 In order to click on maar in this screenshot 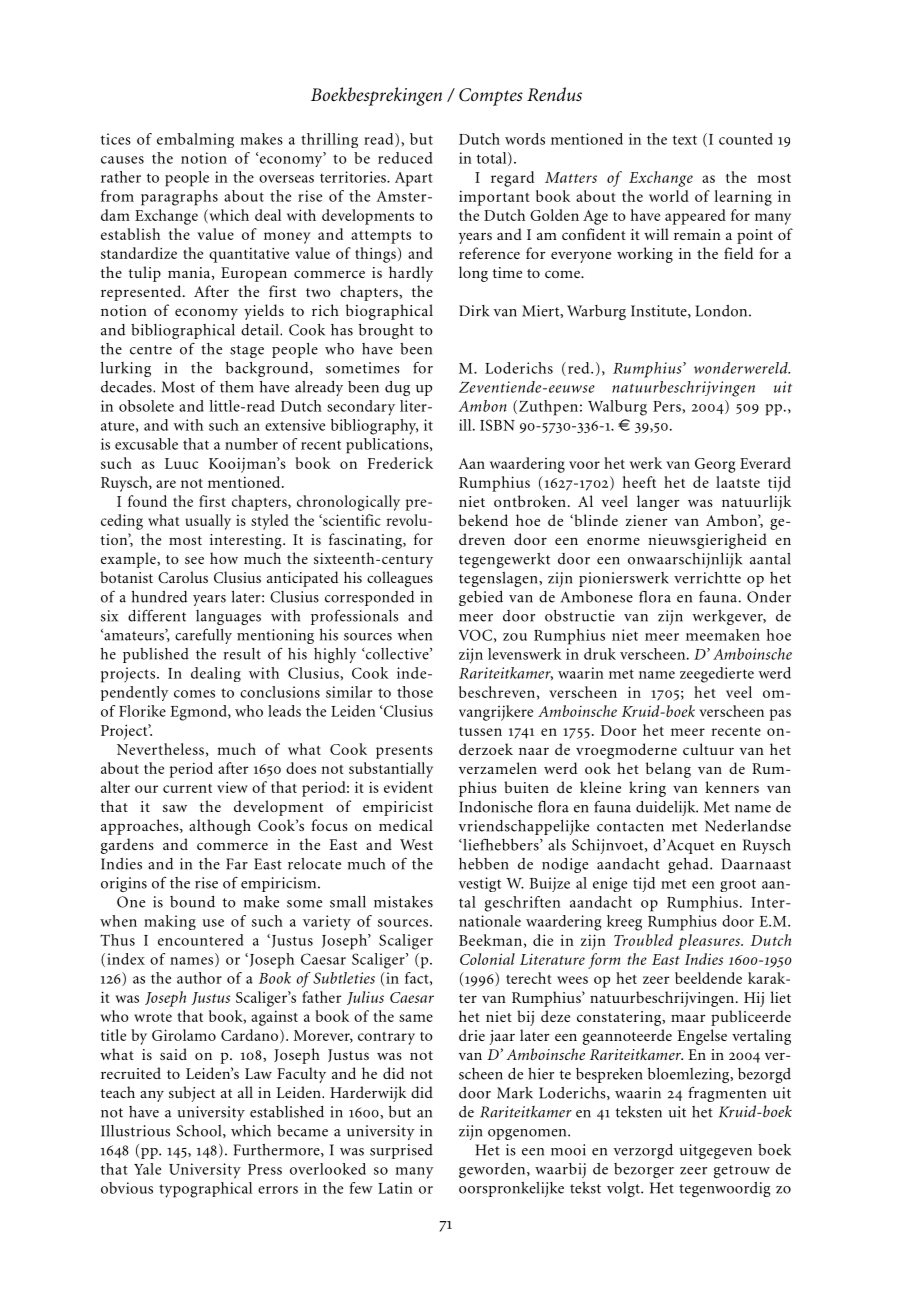, I will do `click(688, 1018)`.
